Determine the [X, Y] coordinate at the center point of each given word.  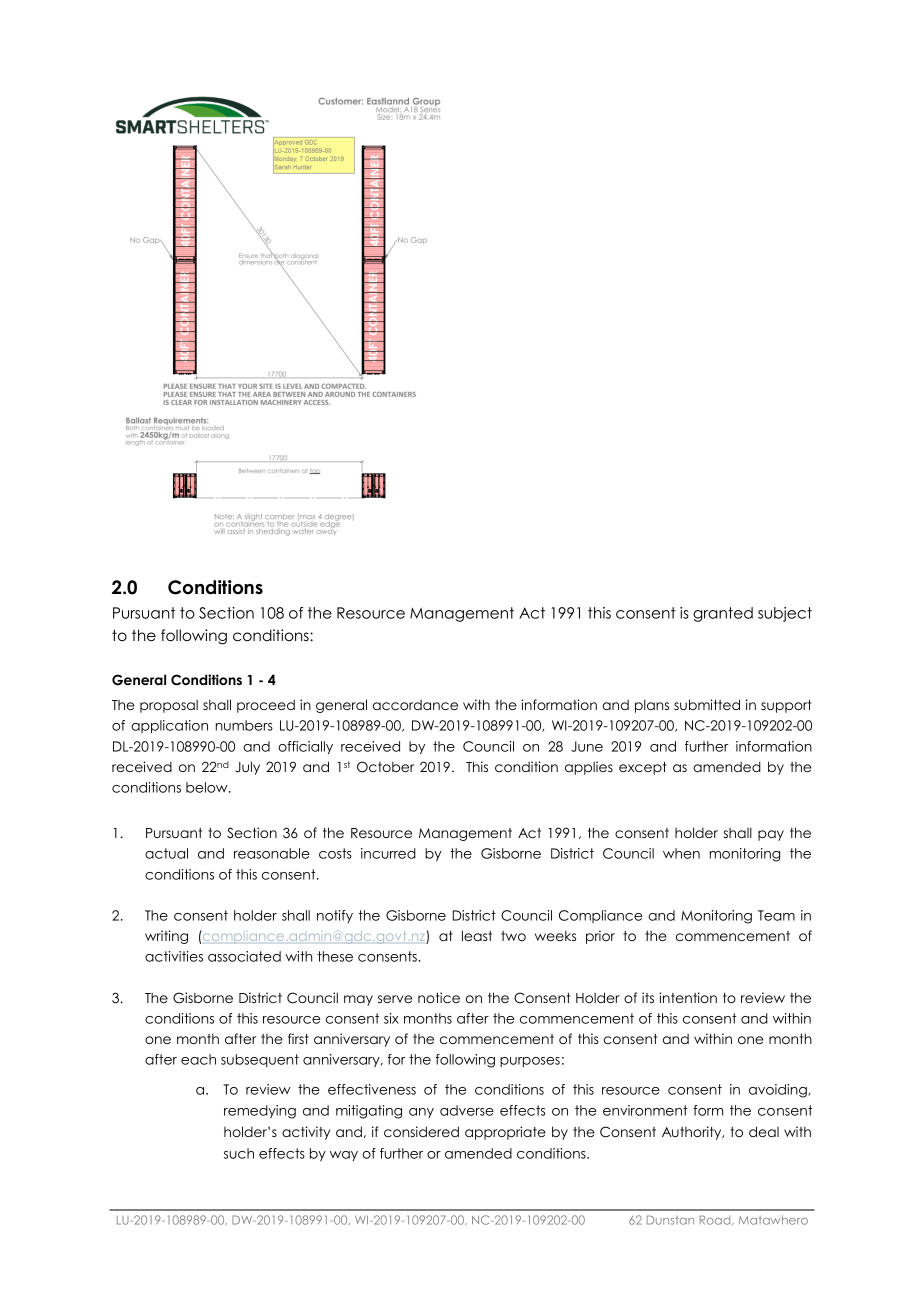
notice [439, 997]
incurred [388, 853]
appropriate [505, 1133]
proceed [266, 706]
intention [688, 997]
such [239, 1153]
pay [771, 835]
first [298, 1038]
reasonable [272, 853]
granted [723, 614]
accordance [415, 705]
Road [716, 1220]
